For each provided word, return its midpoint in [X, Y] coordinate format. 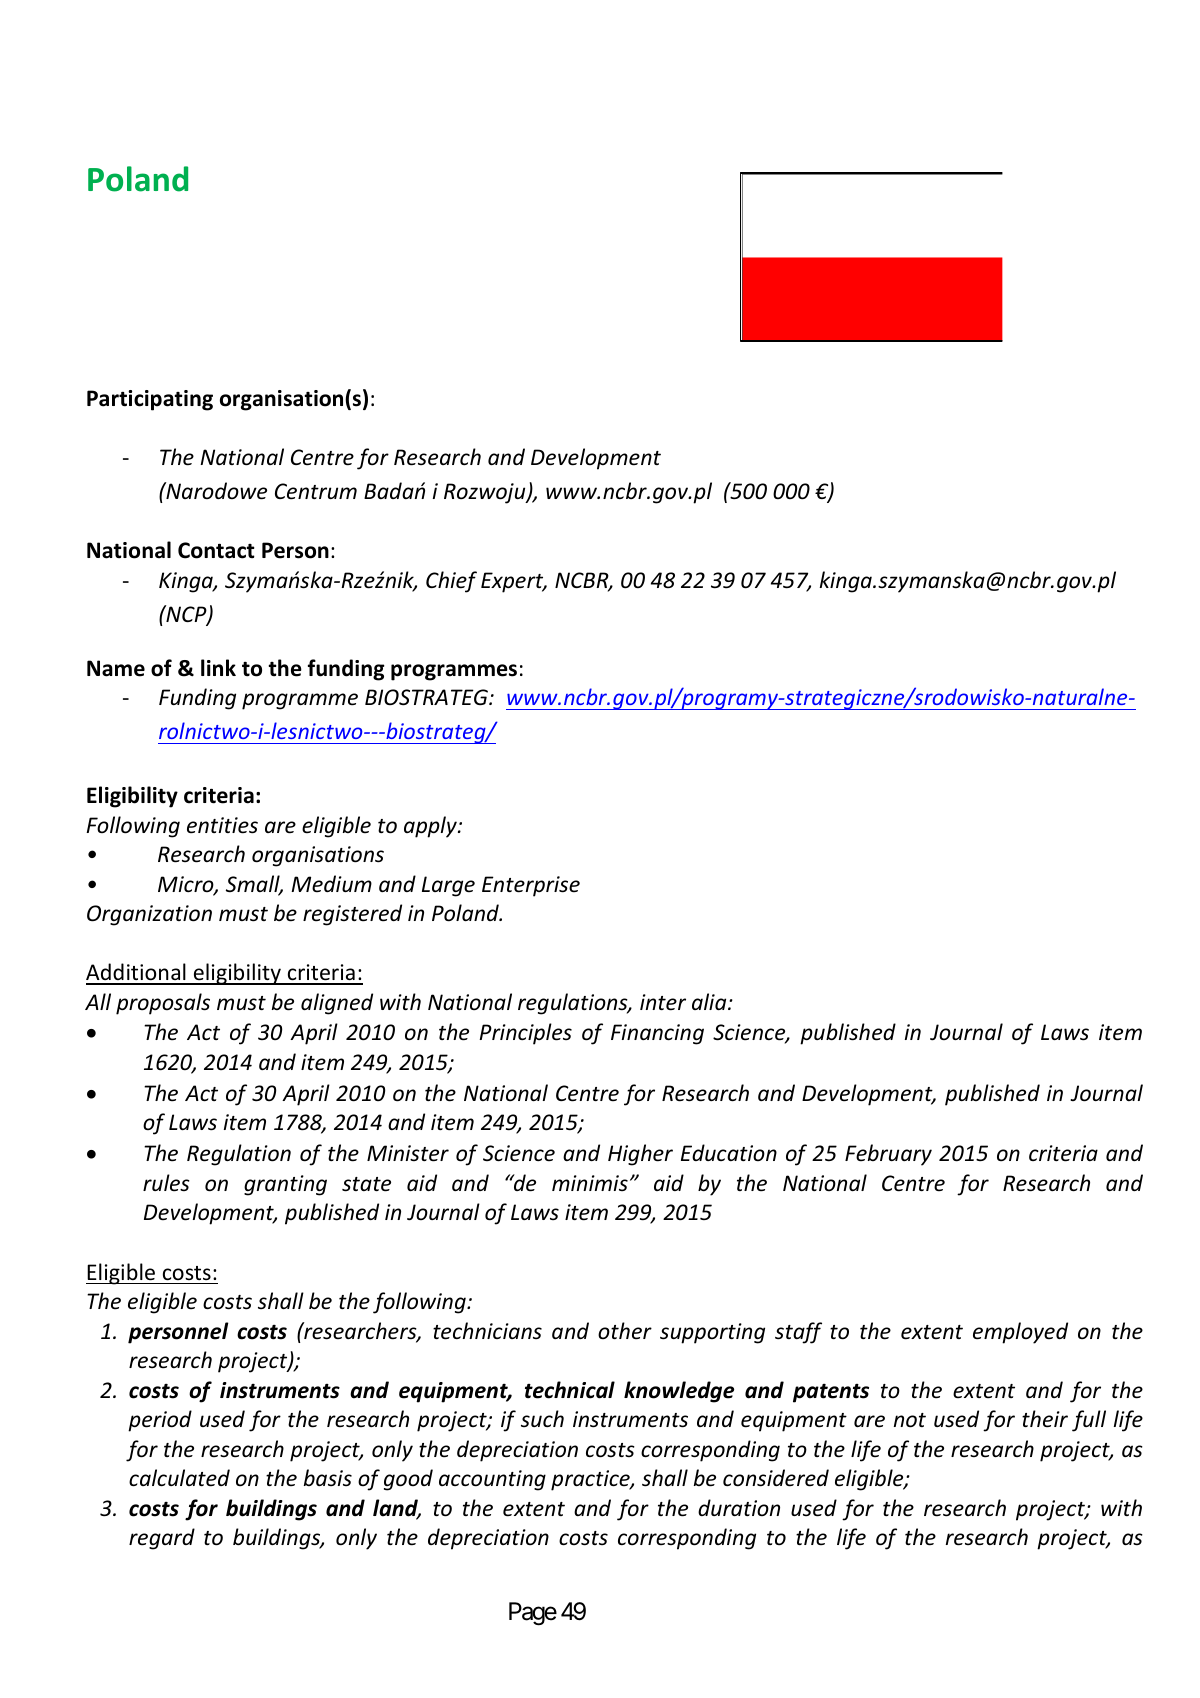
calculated [179, 1478]
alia [710, 1001]
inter [663, 1002]
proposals [163, 1004]
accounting [492, 1480]
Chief [451, 582]
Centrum [316, 491]
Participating [150, 400]
